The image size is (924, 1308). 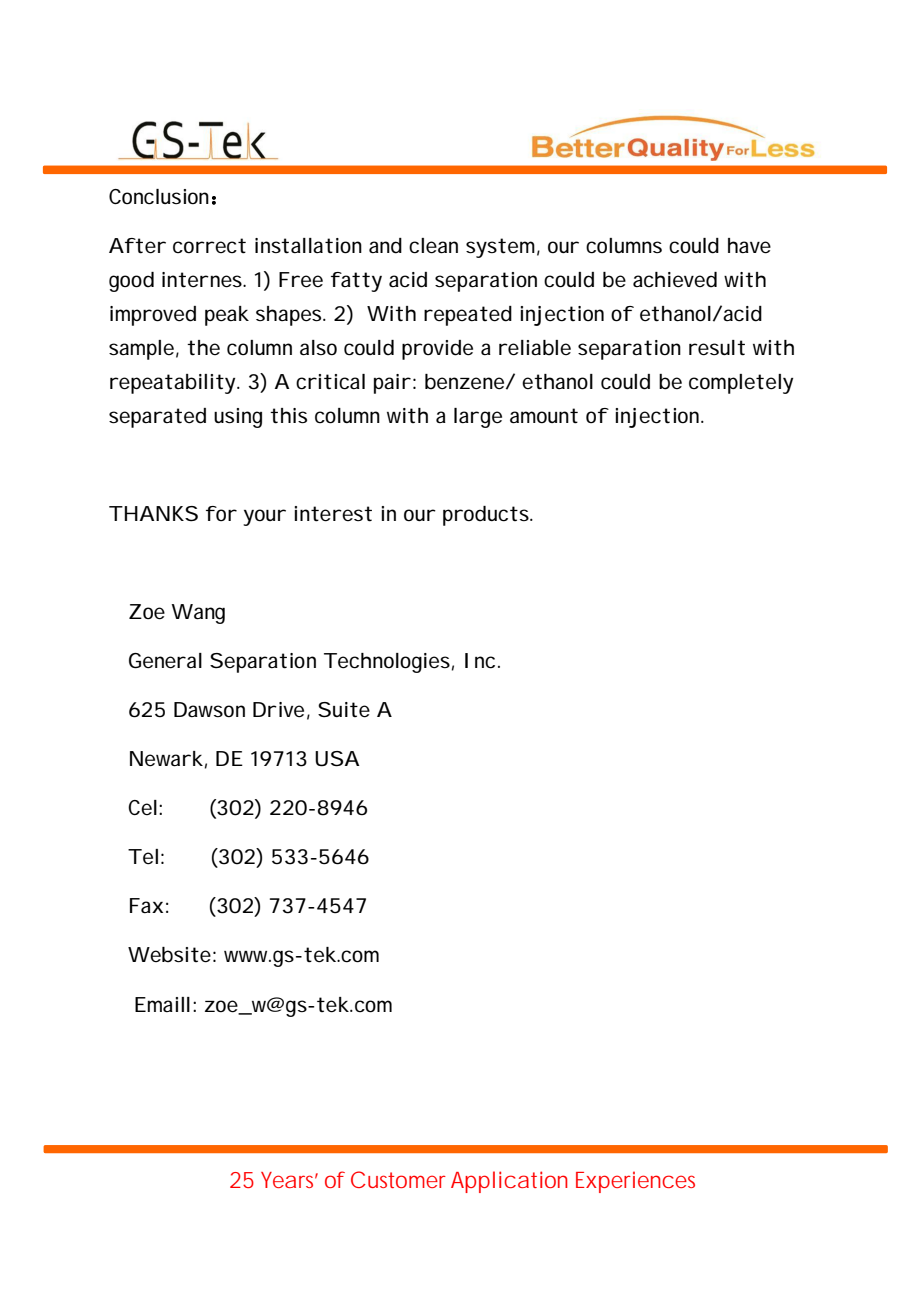 What do you see at coordinates (209, 246) in the document?
I see `correct` at bounding box center [209, 246].
